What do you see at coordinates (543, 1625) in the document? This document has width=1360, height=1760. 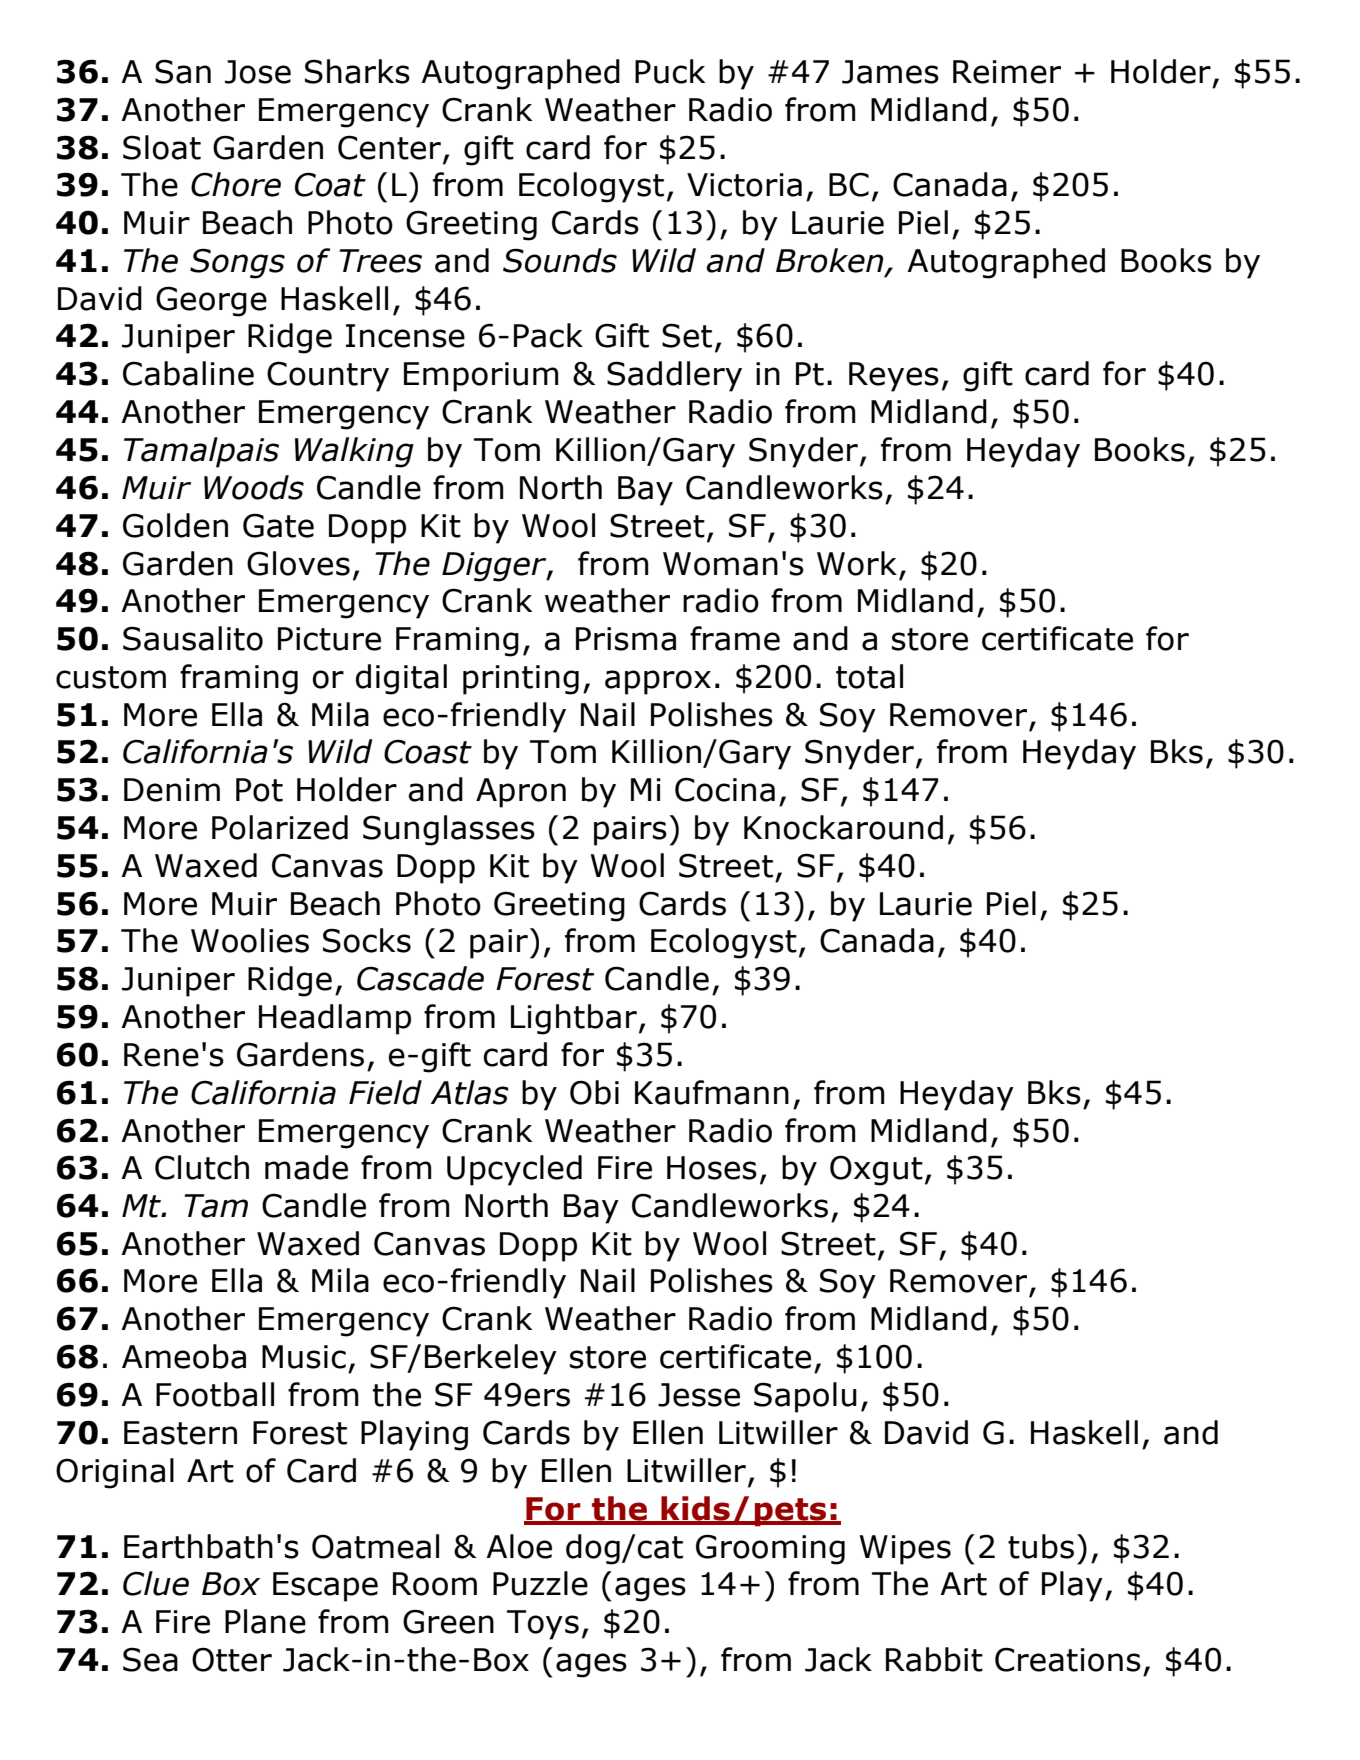 I see `Toys` at bounding box center [543, 1625].
